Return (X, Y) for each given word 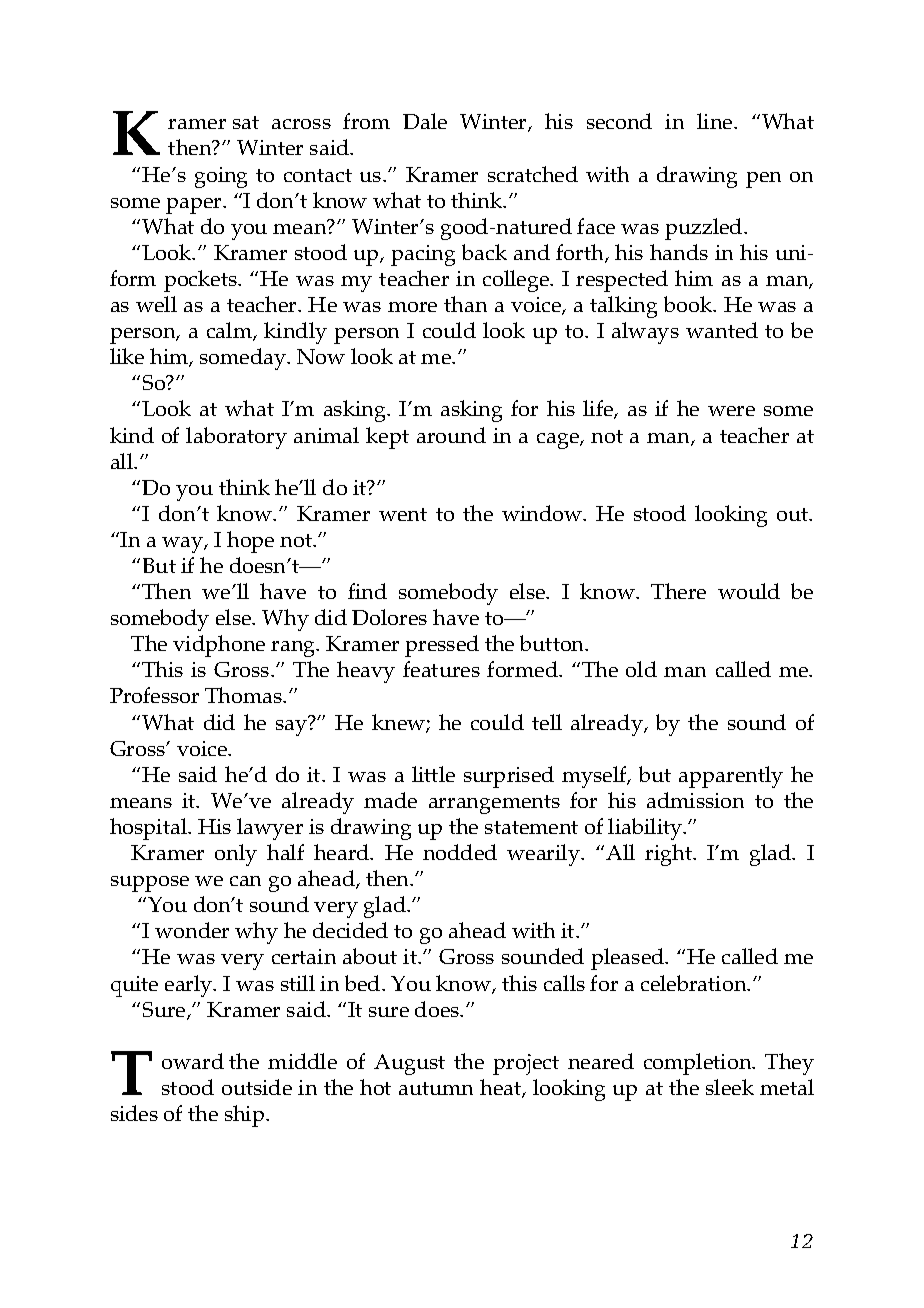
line (716, 121)
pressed (442, 646)
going (221, 177)
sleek (730, 1087)
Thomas (245, 695)
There (678, 591)
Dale (425, 121)
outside (257, 1087)
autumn (436, 1088)
